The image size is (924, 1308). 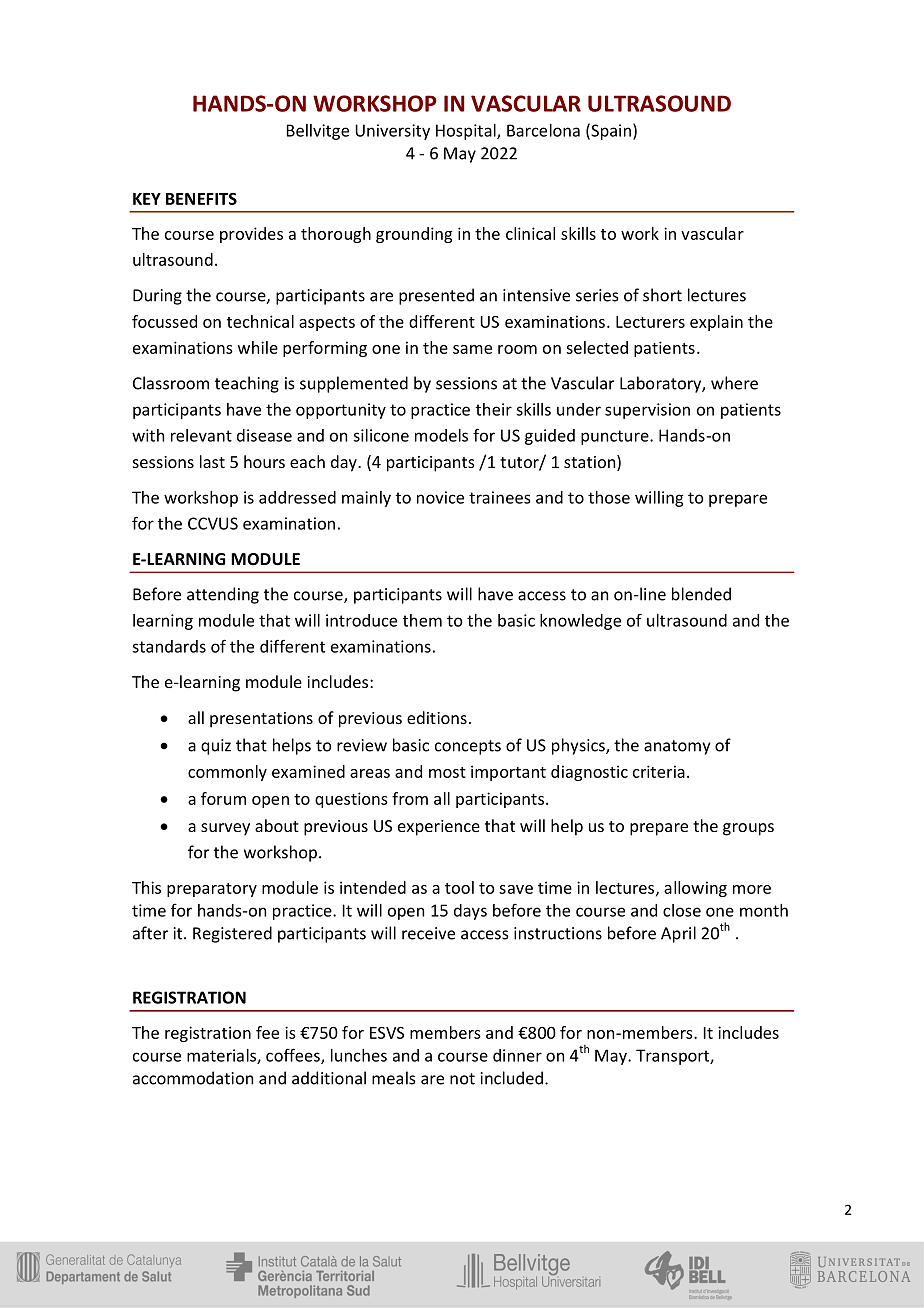 What do you see at coordinates (467, 132) in the screenshot?
I see `Hospital` at bounding box center [467, 132].
